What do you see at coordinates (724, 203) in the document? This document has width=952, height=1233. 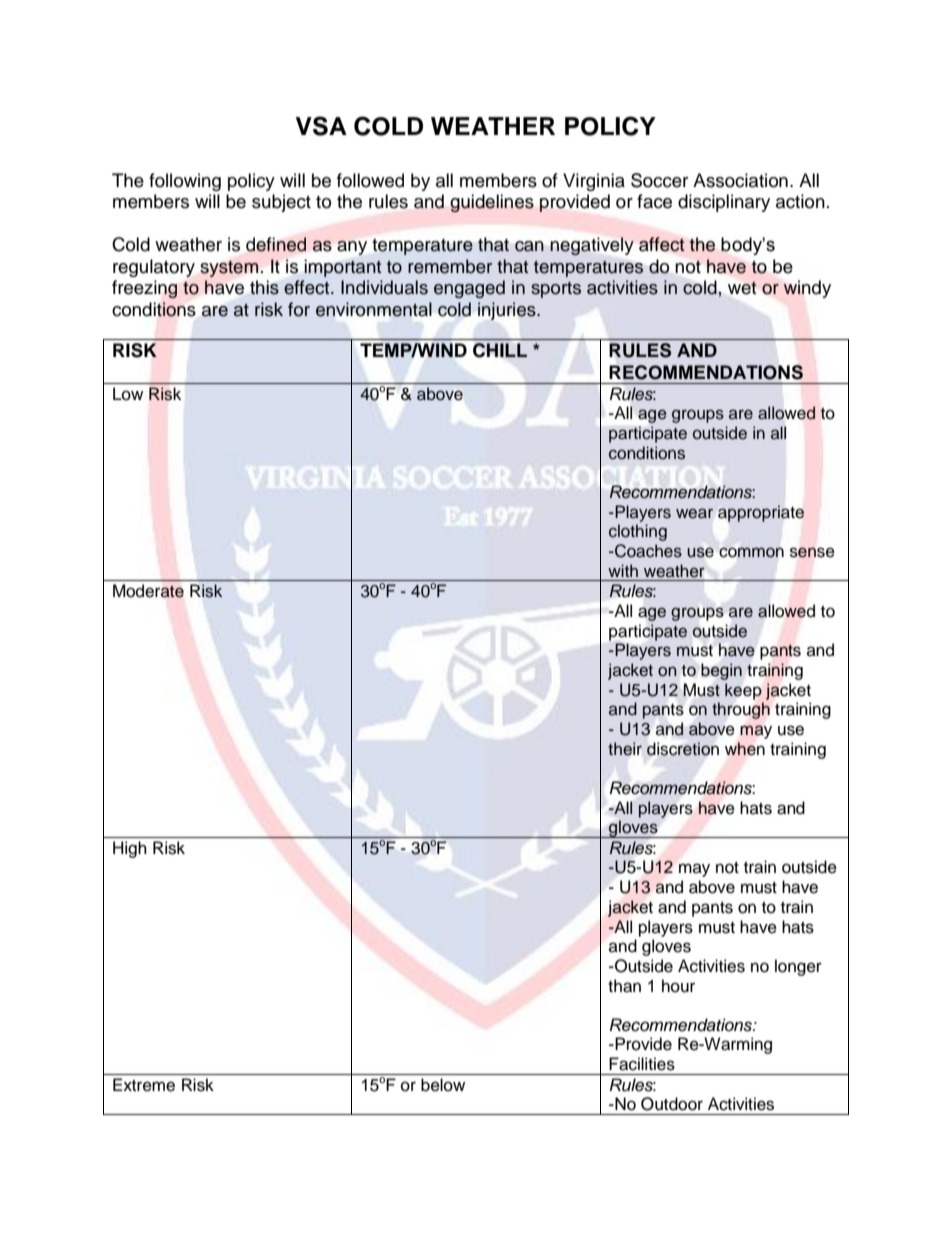 I see `disciplinary` at bounding box center [724, 203].
